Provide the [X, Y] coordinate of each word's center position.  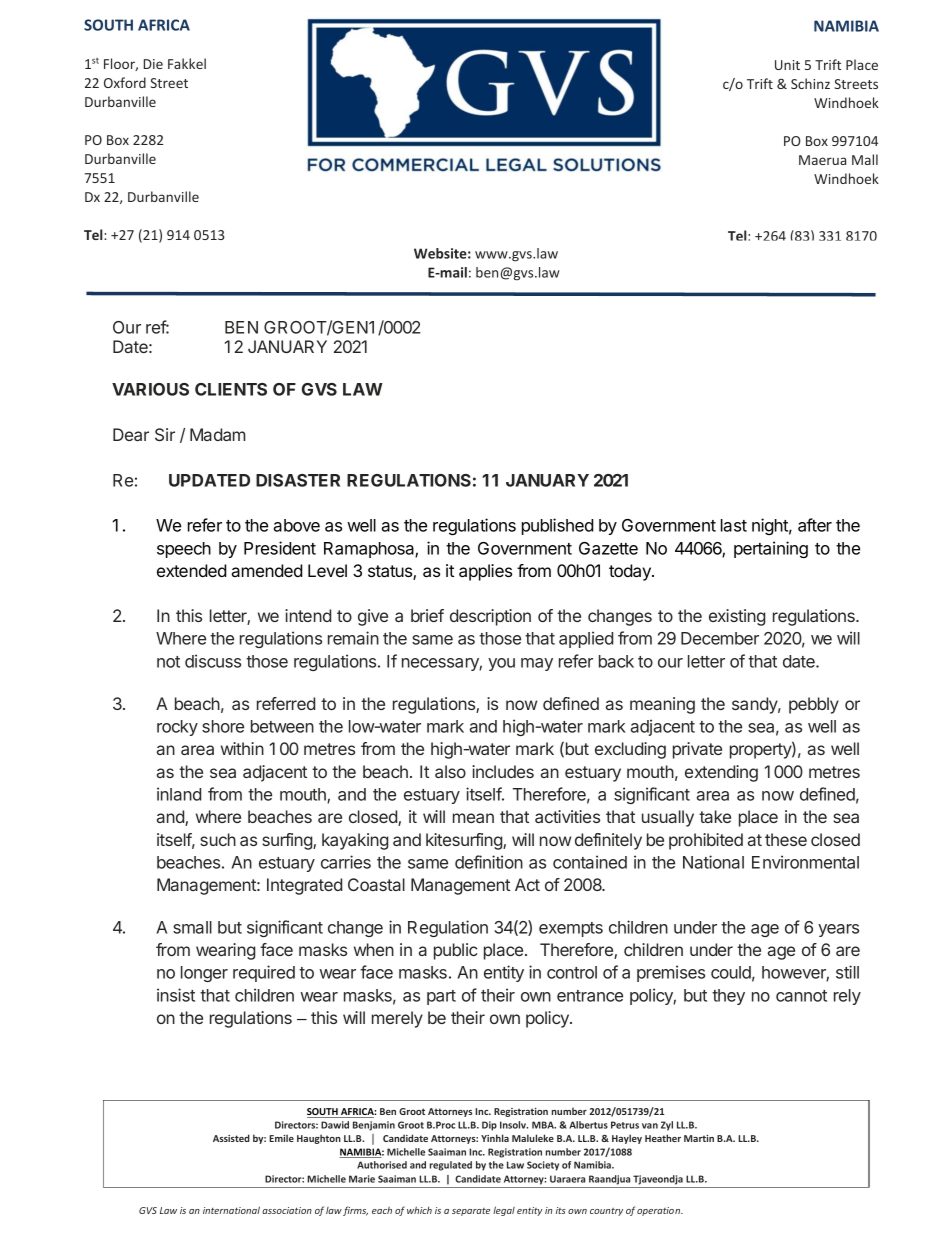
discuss [213, 661]
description [490, 617]
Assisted [231, 1138]
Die [153, 64]
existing [737, 617]
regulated [451, 1166]
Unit [787, 65]
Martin [699, 1138]
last [734, 525]
